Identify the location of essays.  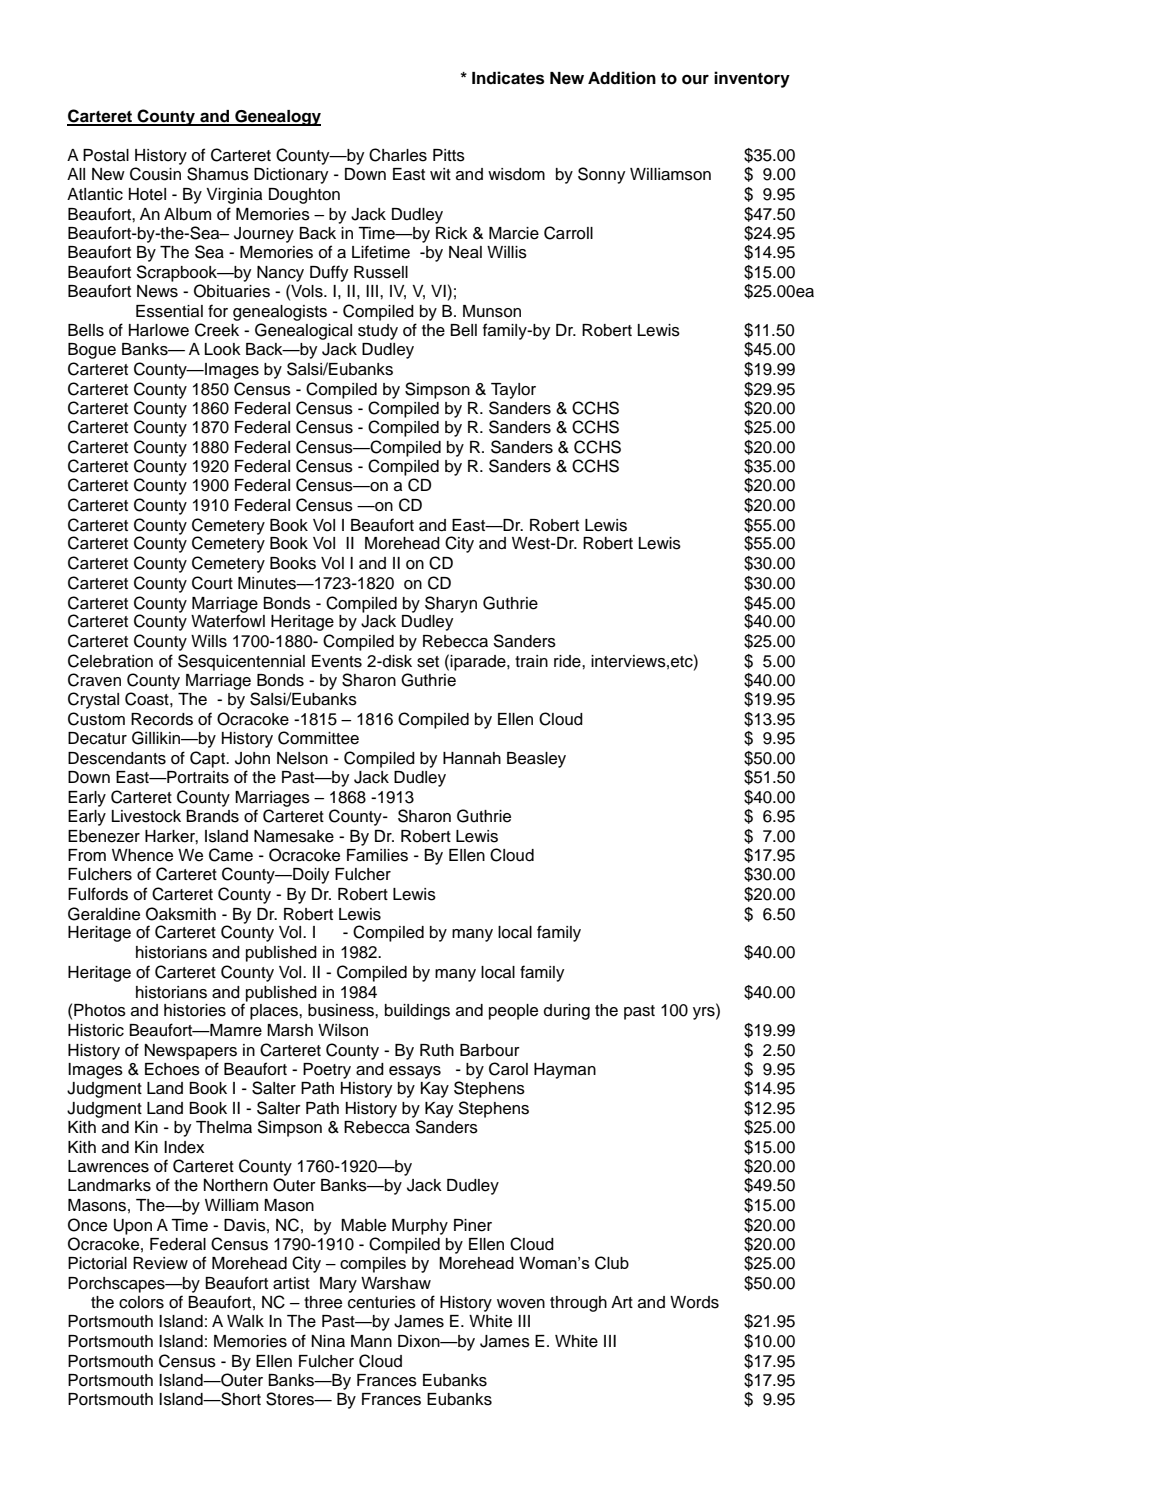
(415, 1072).
